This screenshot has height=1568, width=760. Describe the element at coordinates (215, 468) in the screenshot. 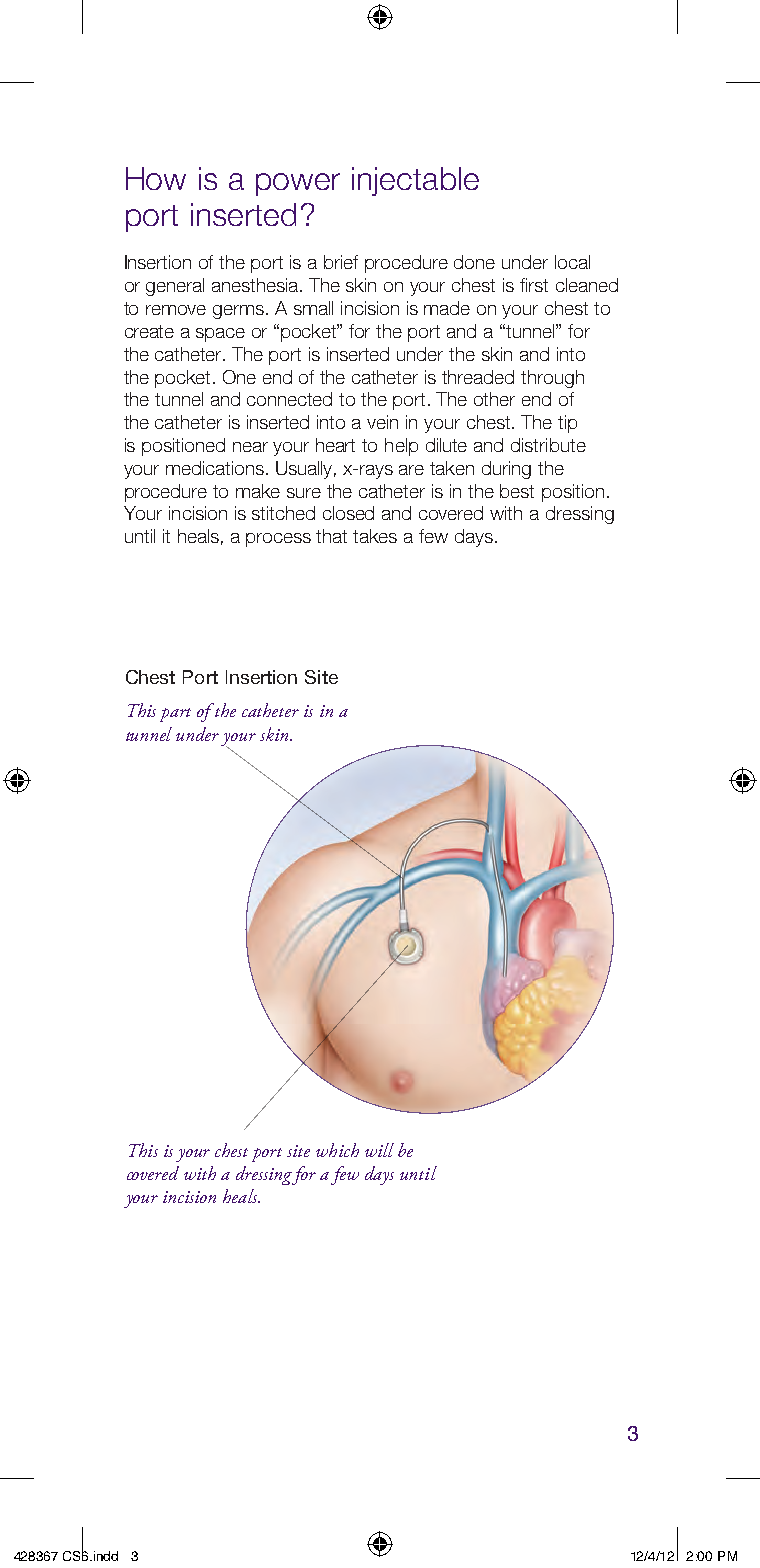

I see `medications` at that location.
